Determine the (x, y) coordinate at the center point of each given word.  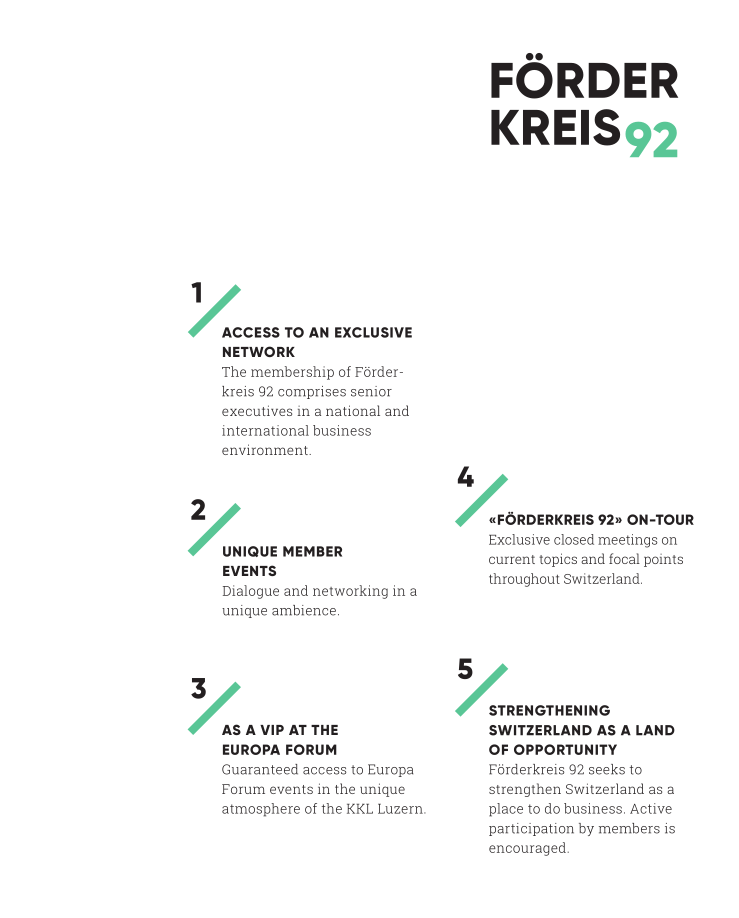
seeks (607, 769)
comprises (312, 392)
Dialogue (251, 592)
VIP (272, 730)
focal (624, 558)
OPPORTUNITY (565, 749)
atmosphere (261, 810)
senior (371, 391)
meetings (627, 541)
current (512, 559)
